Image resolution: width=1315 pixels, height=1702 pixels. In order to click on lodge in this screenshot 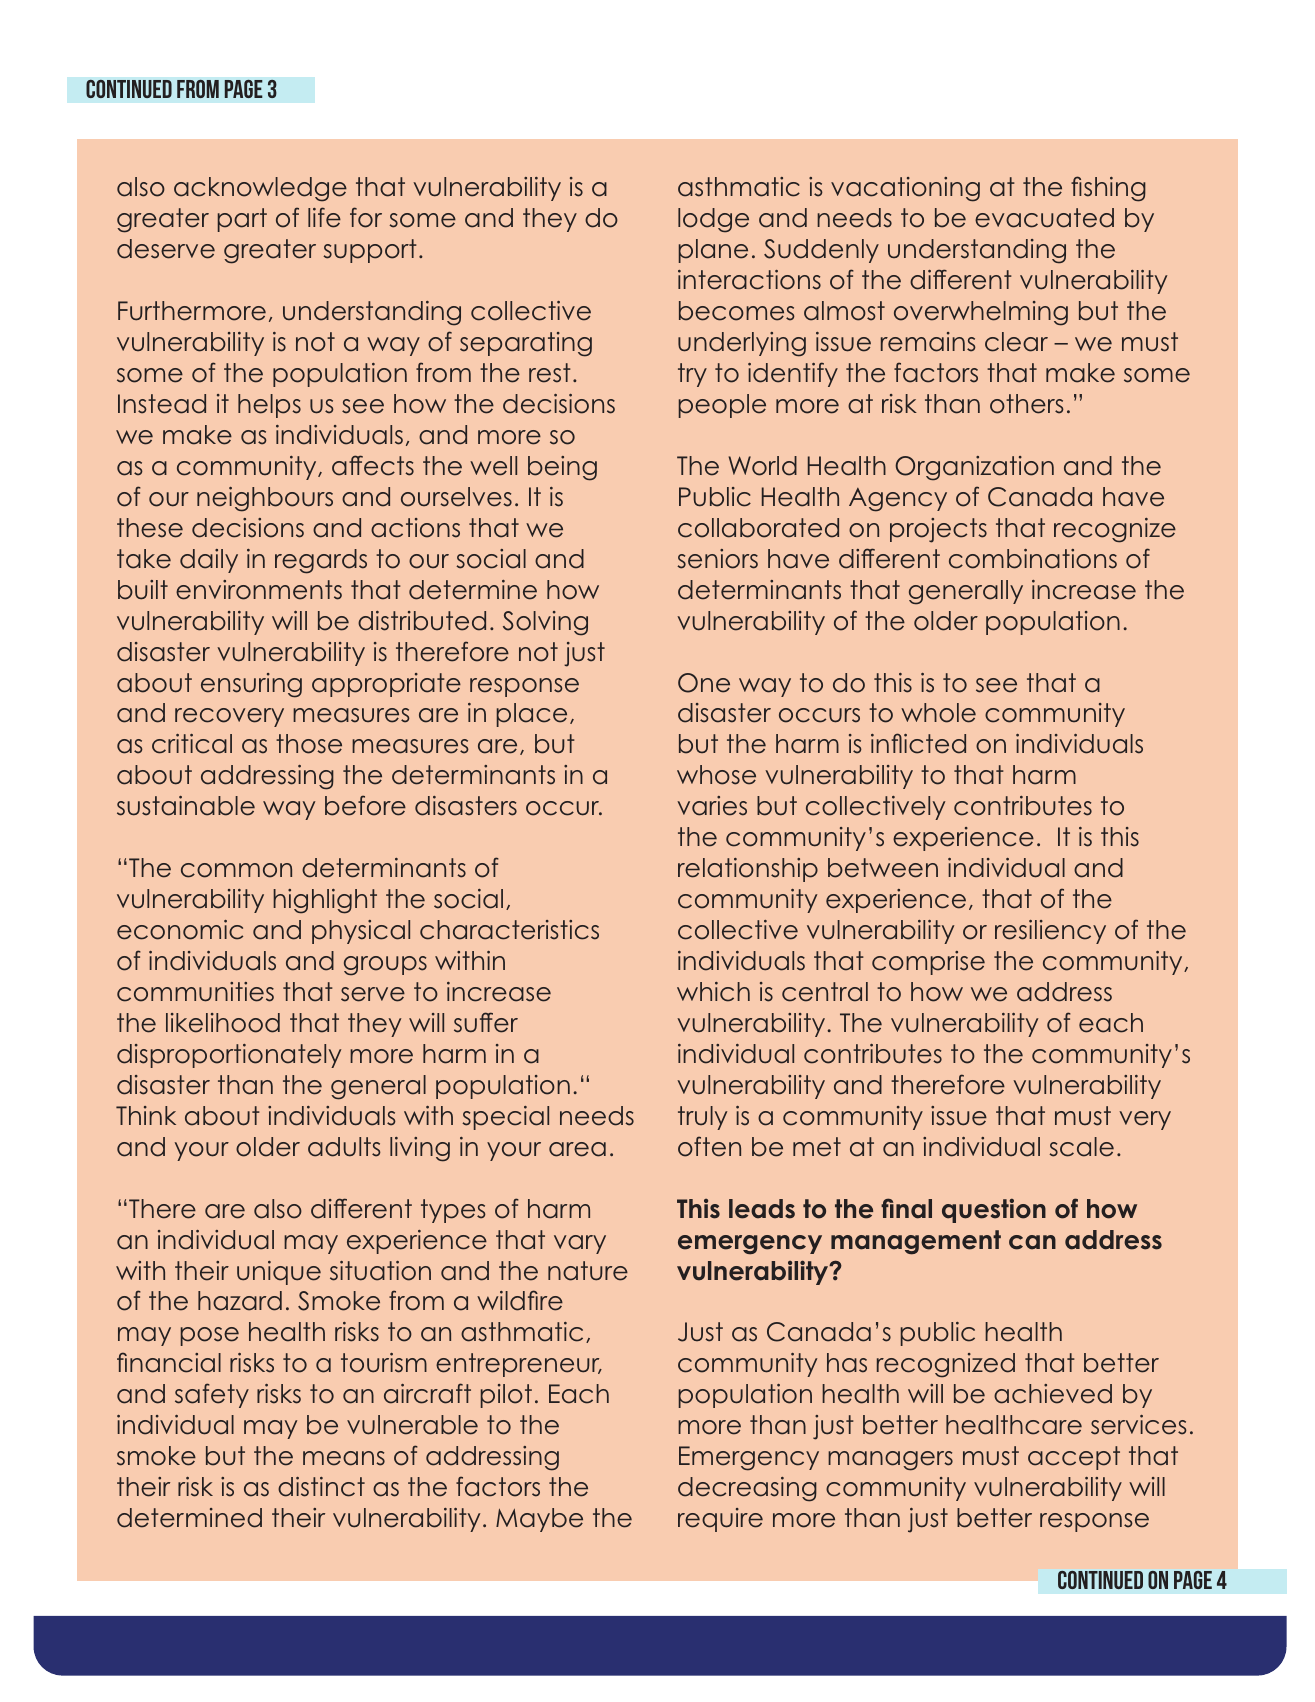, I will do `click(713, 220)`.
